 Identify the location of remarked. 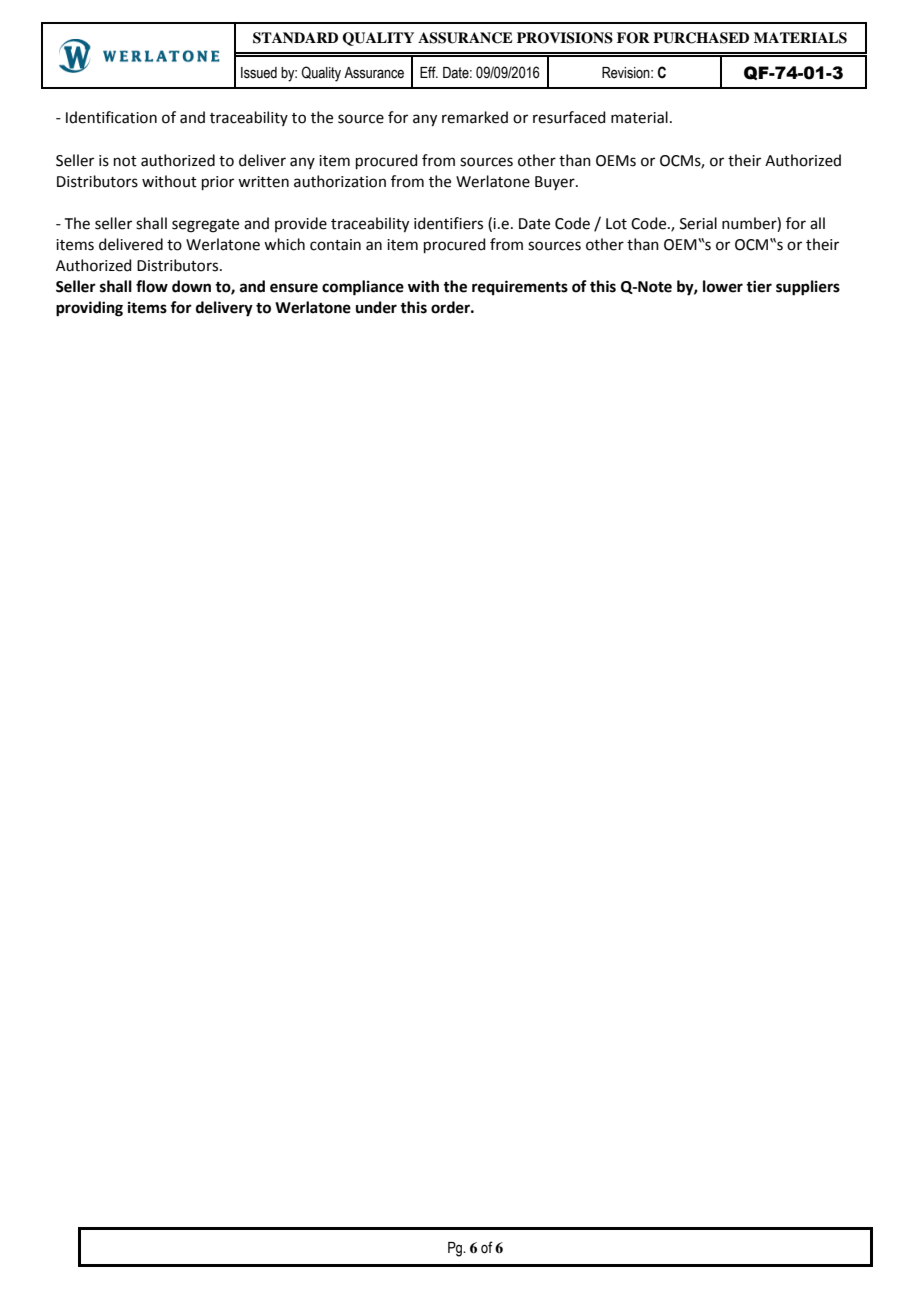
(475, 117).
